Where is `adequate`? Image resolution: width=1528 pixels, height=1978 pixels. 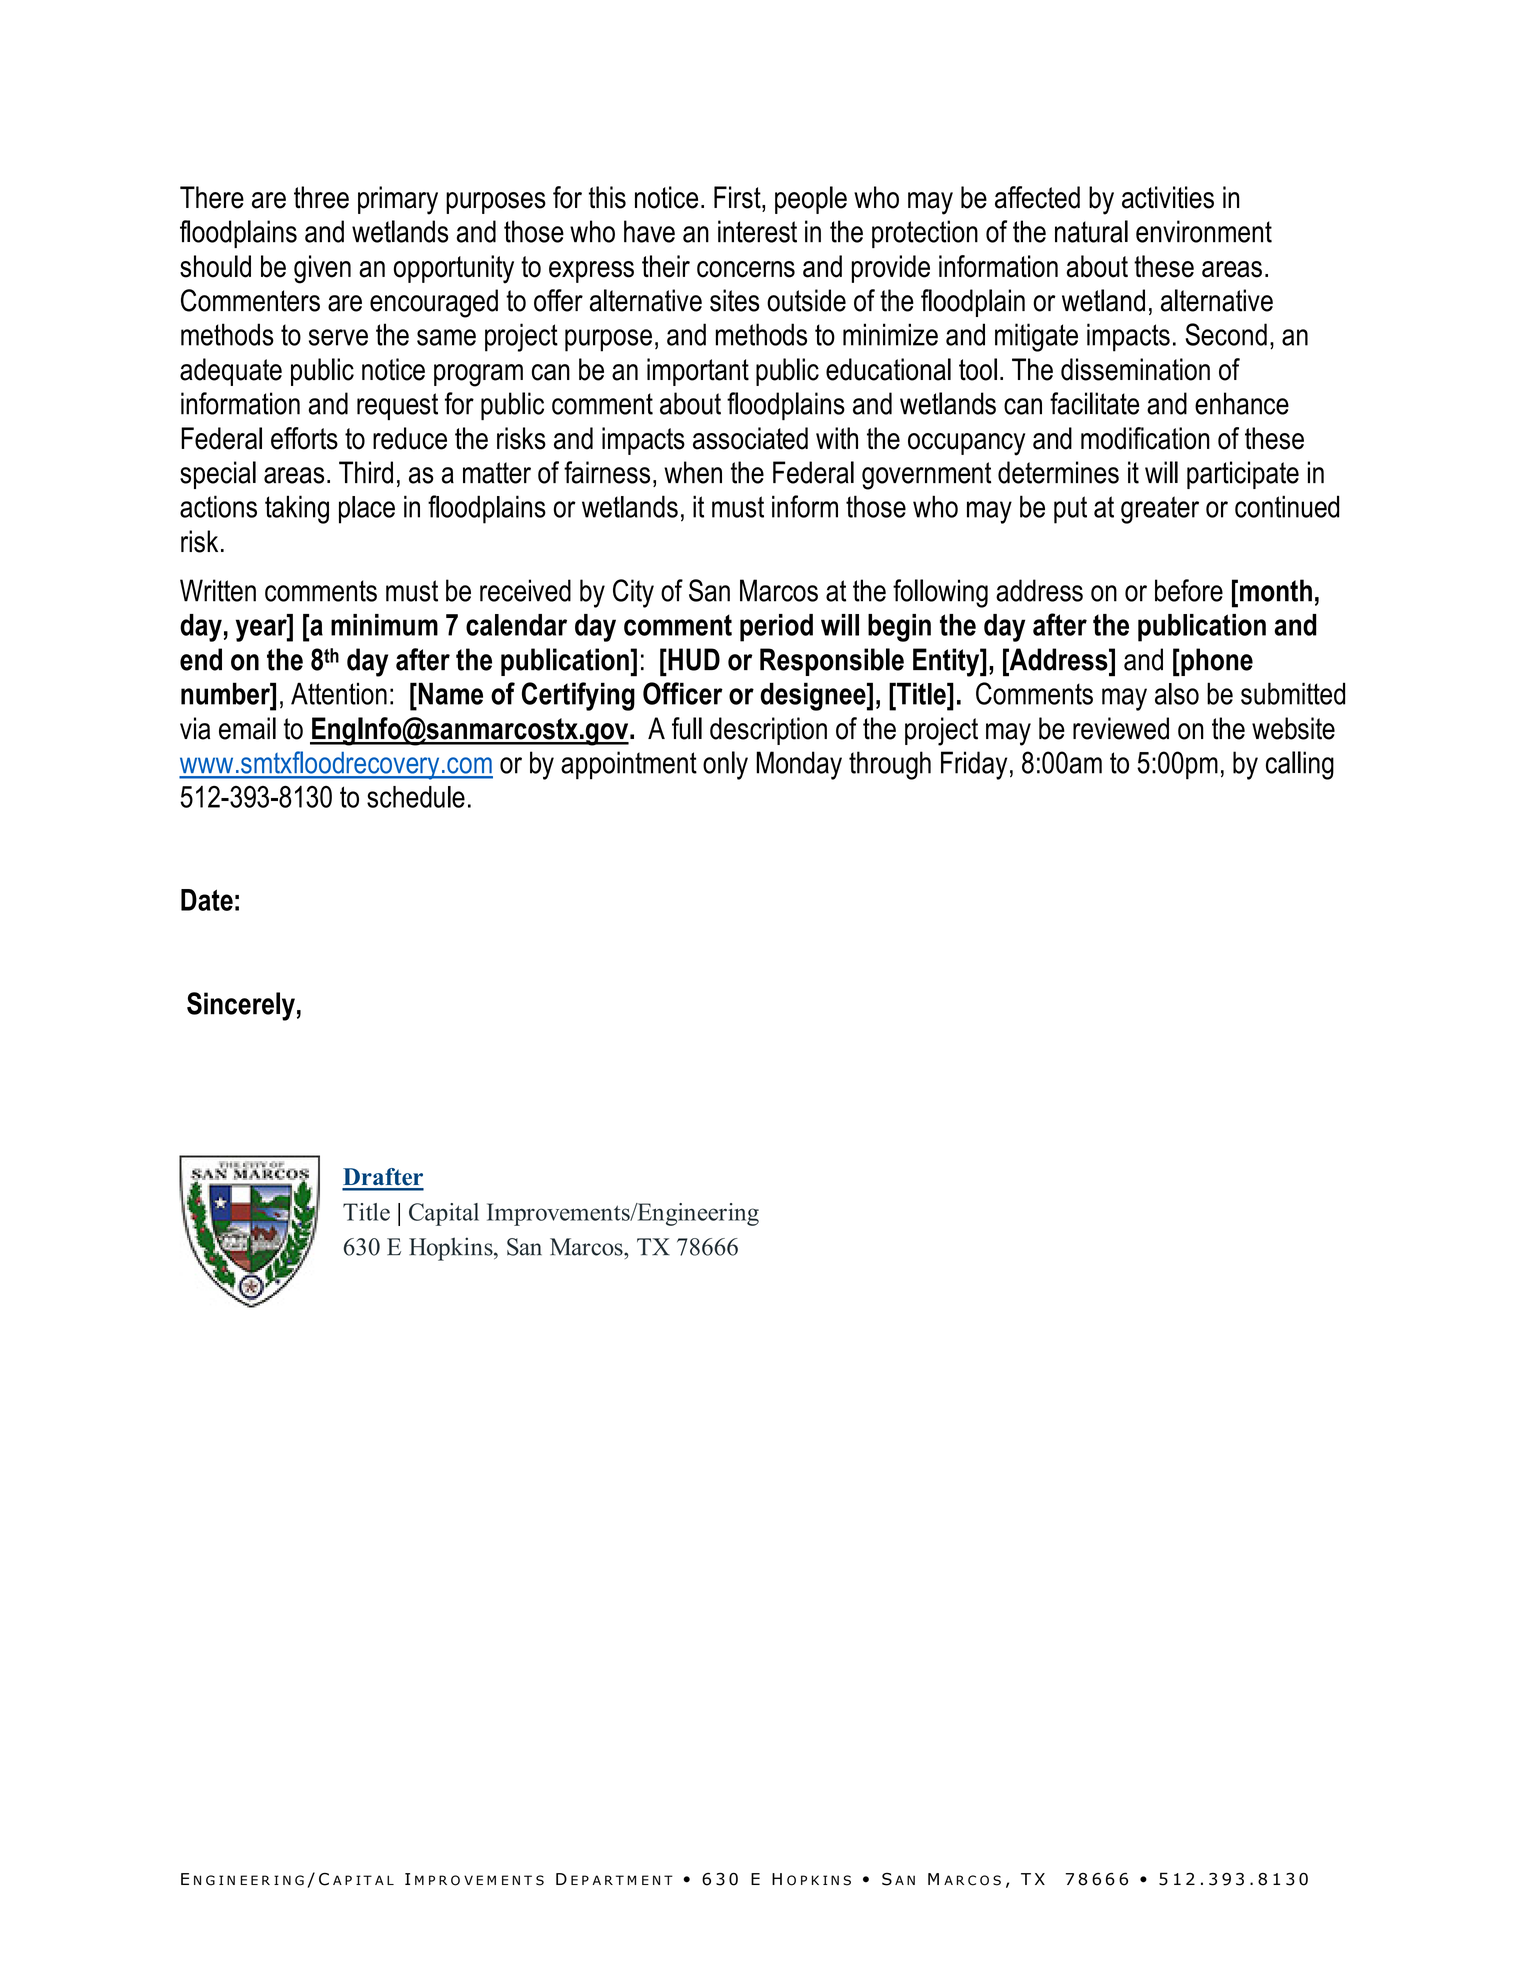 adequate is located at coordinates (231, 372).
